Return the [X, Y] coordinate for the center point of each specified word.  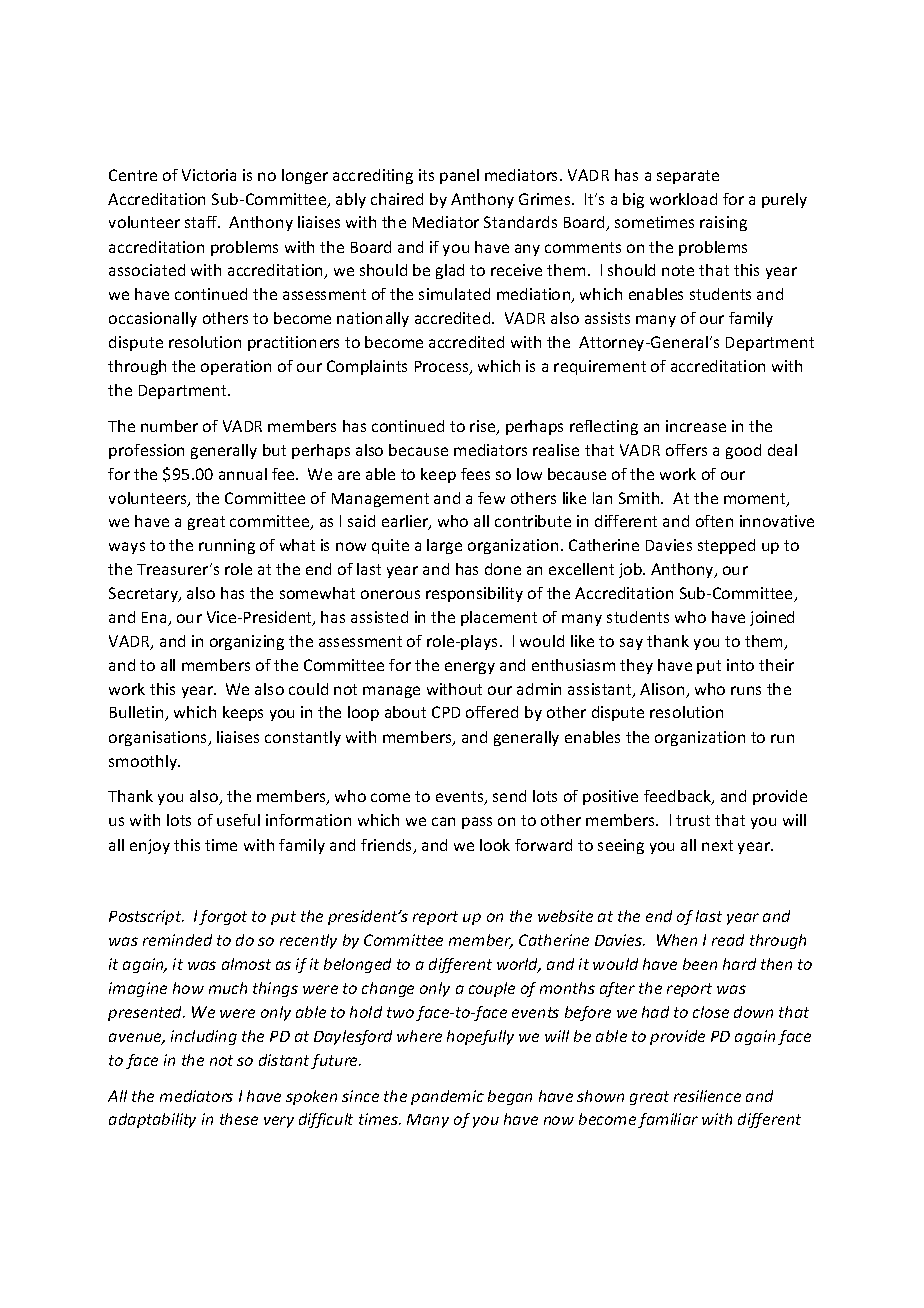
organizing [247, 642]
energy [470, 668]
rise [484, 427]
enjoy [150, 846]
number [169, 426]
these [239, 1119]
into [740, 665]
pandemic [447, 1097]
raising [723, 223]
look [495, 845]
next [717, 845]
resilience [707, 1096]
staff [202, 222]
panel [459, 176]
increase [696, 426]
